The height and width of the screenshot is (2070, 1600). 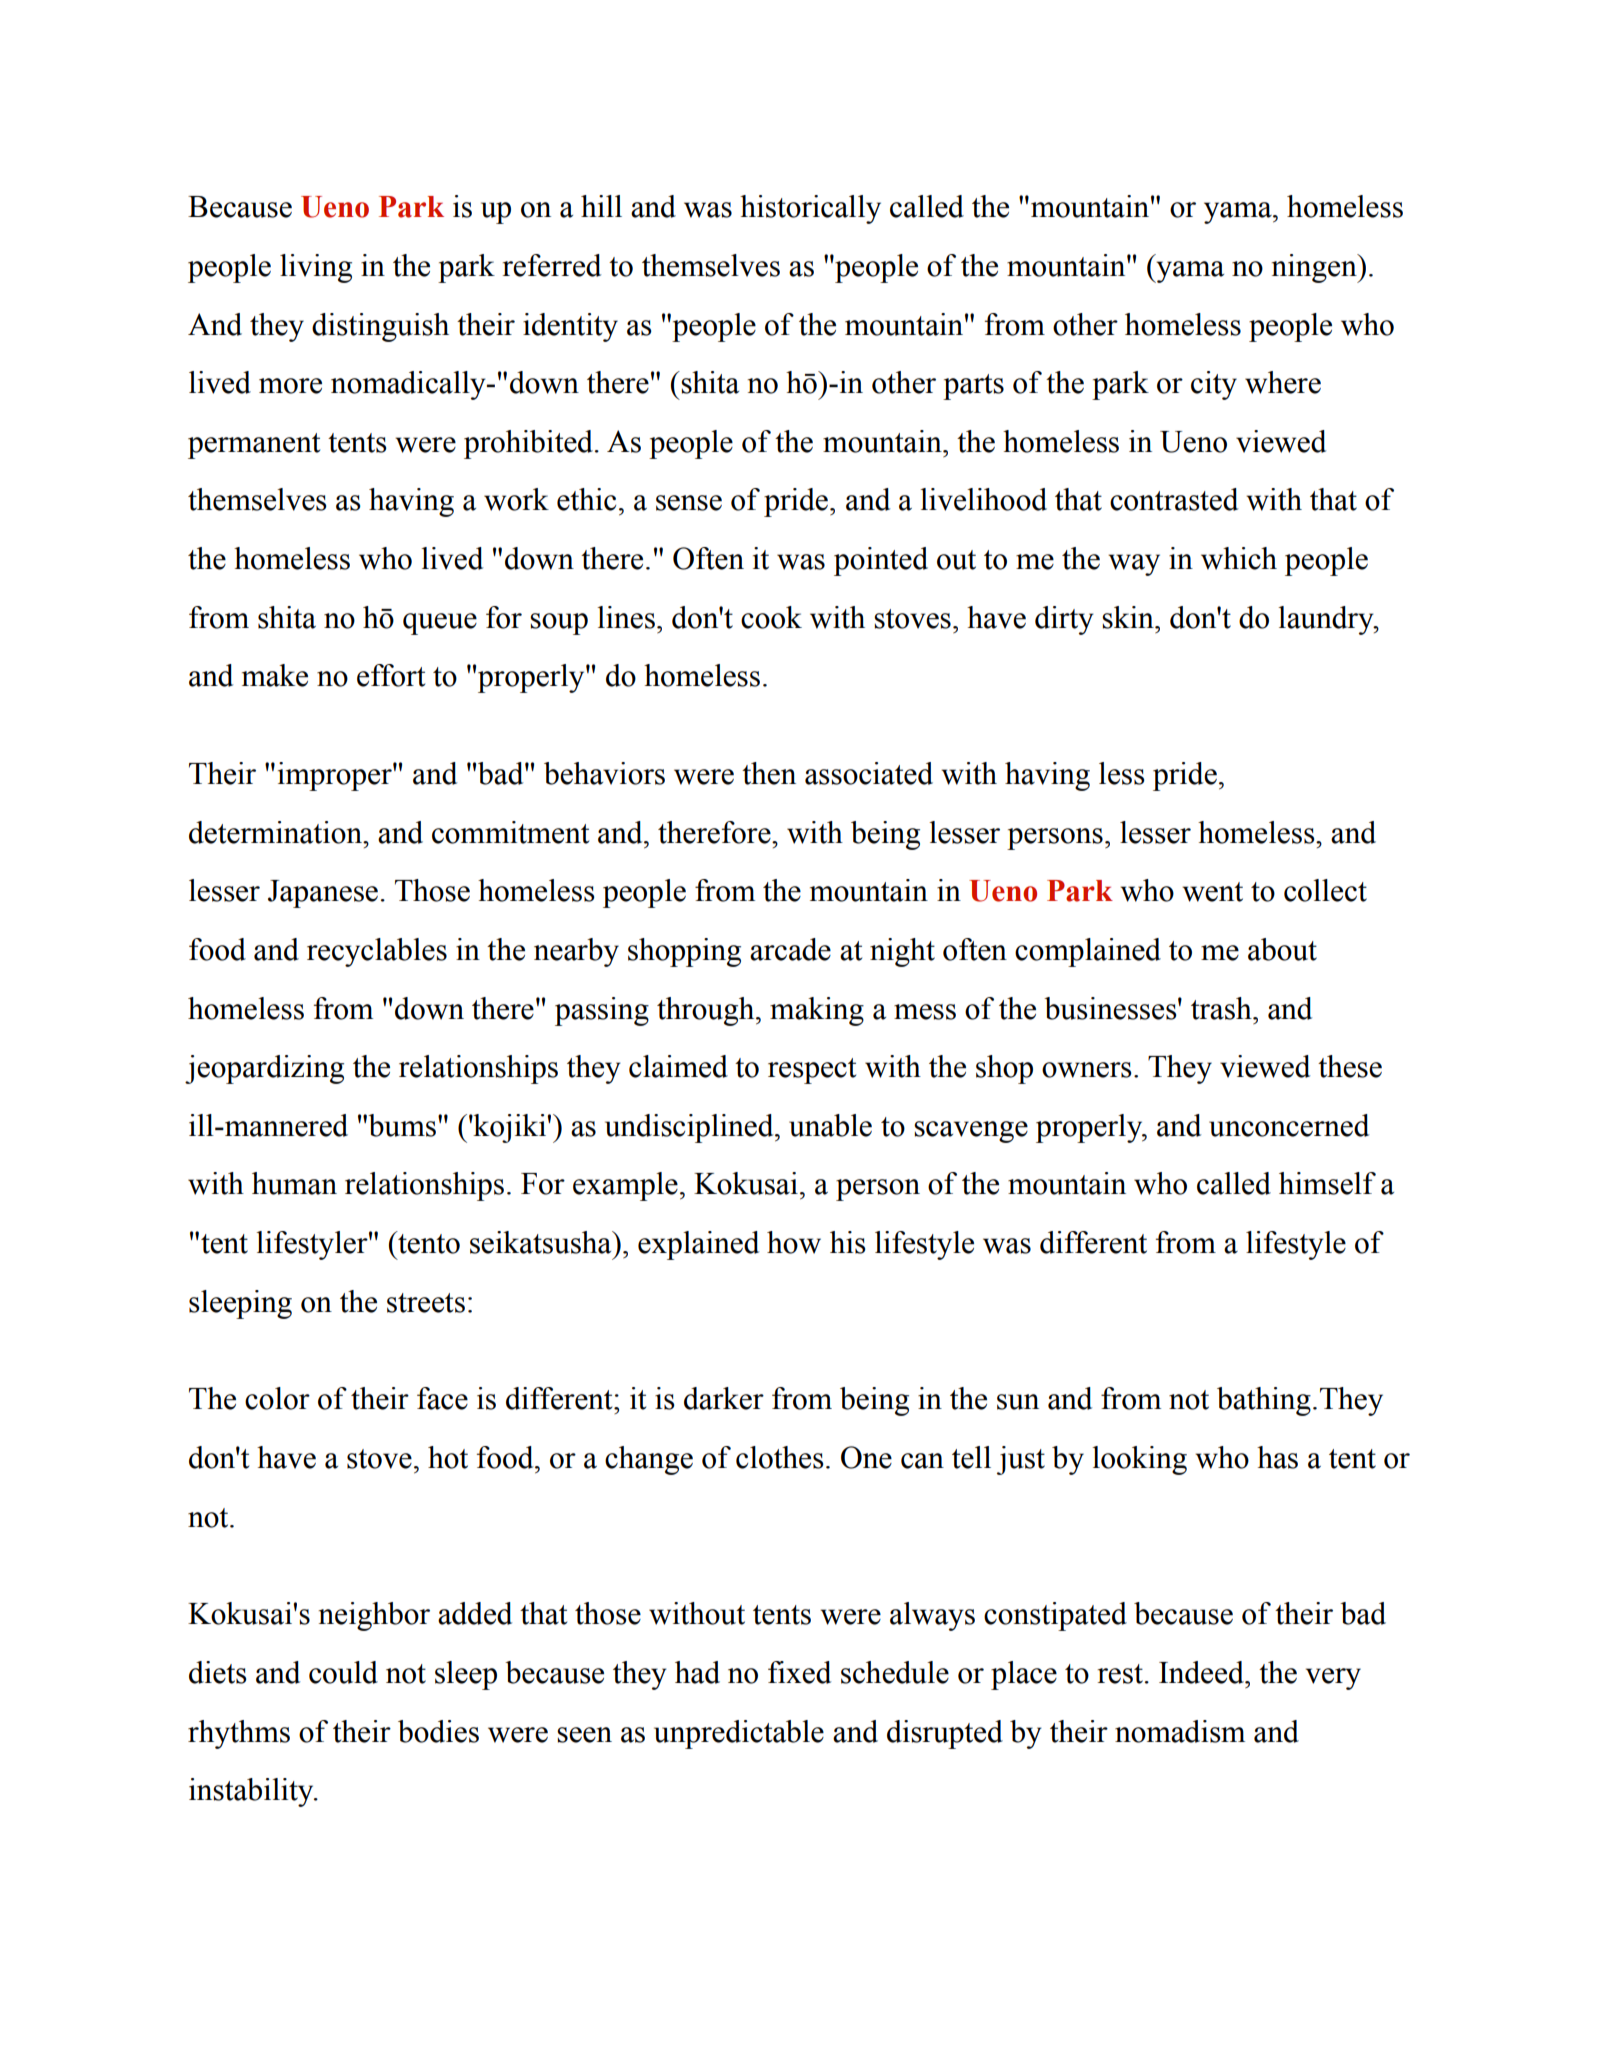 I want to click on unpredictable, so click(x=739, y=1734).
